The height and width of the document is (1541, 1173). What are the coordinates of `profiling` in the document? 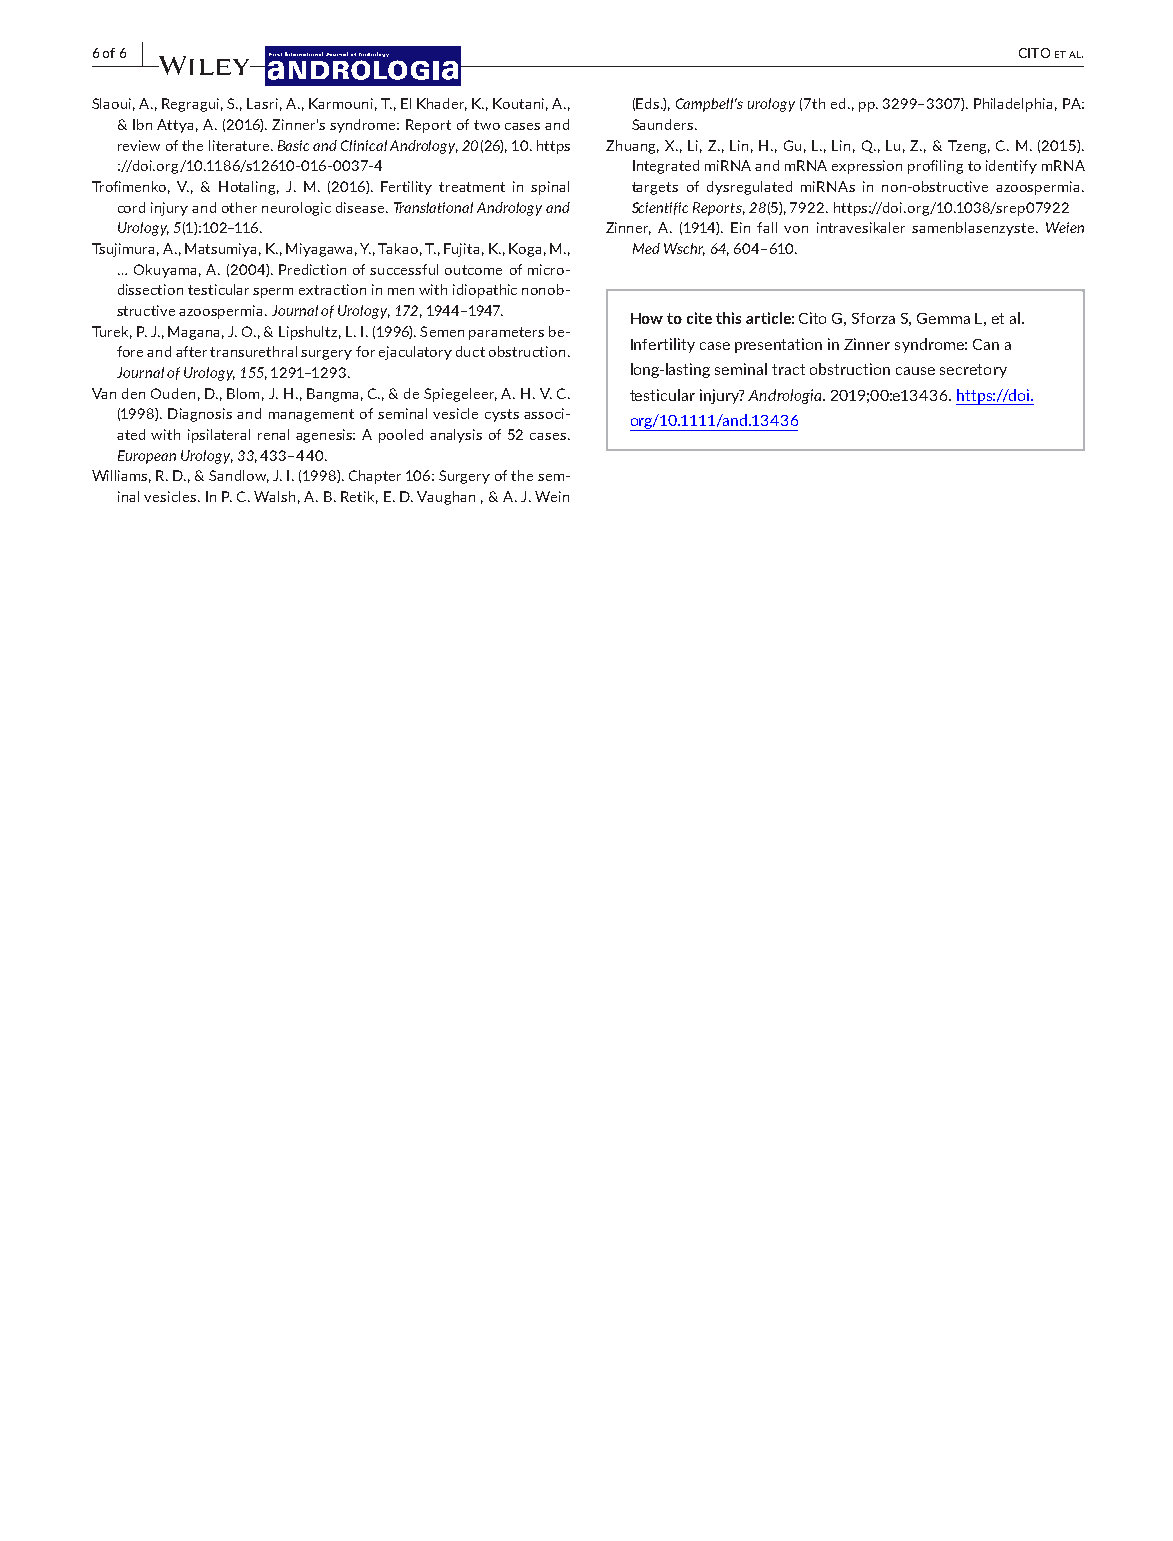 It's located at (935, 167).
